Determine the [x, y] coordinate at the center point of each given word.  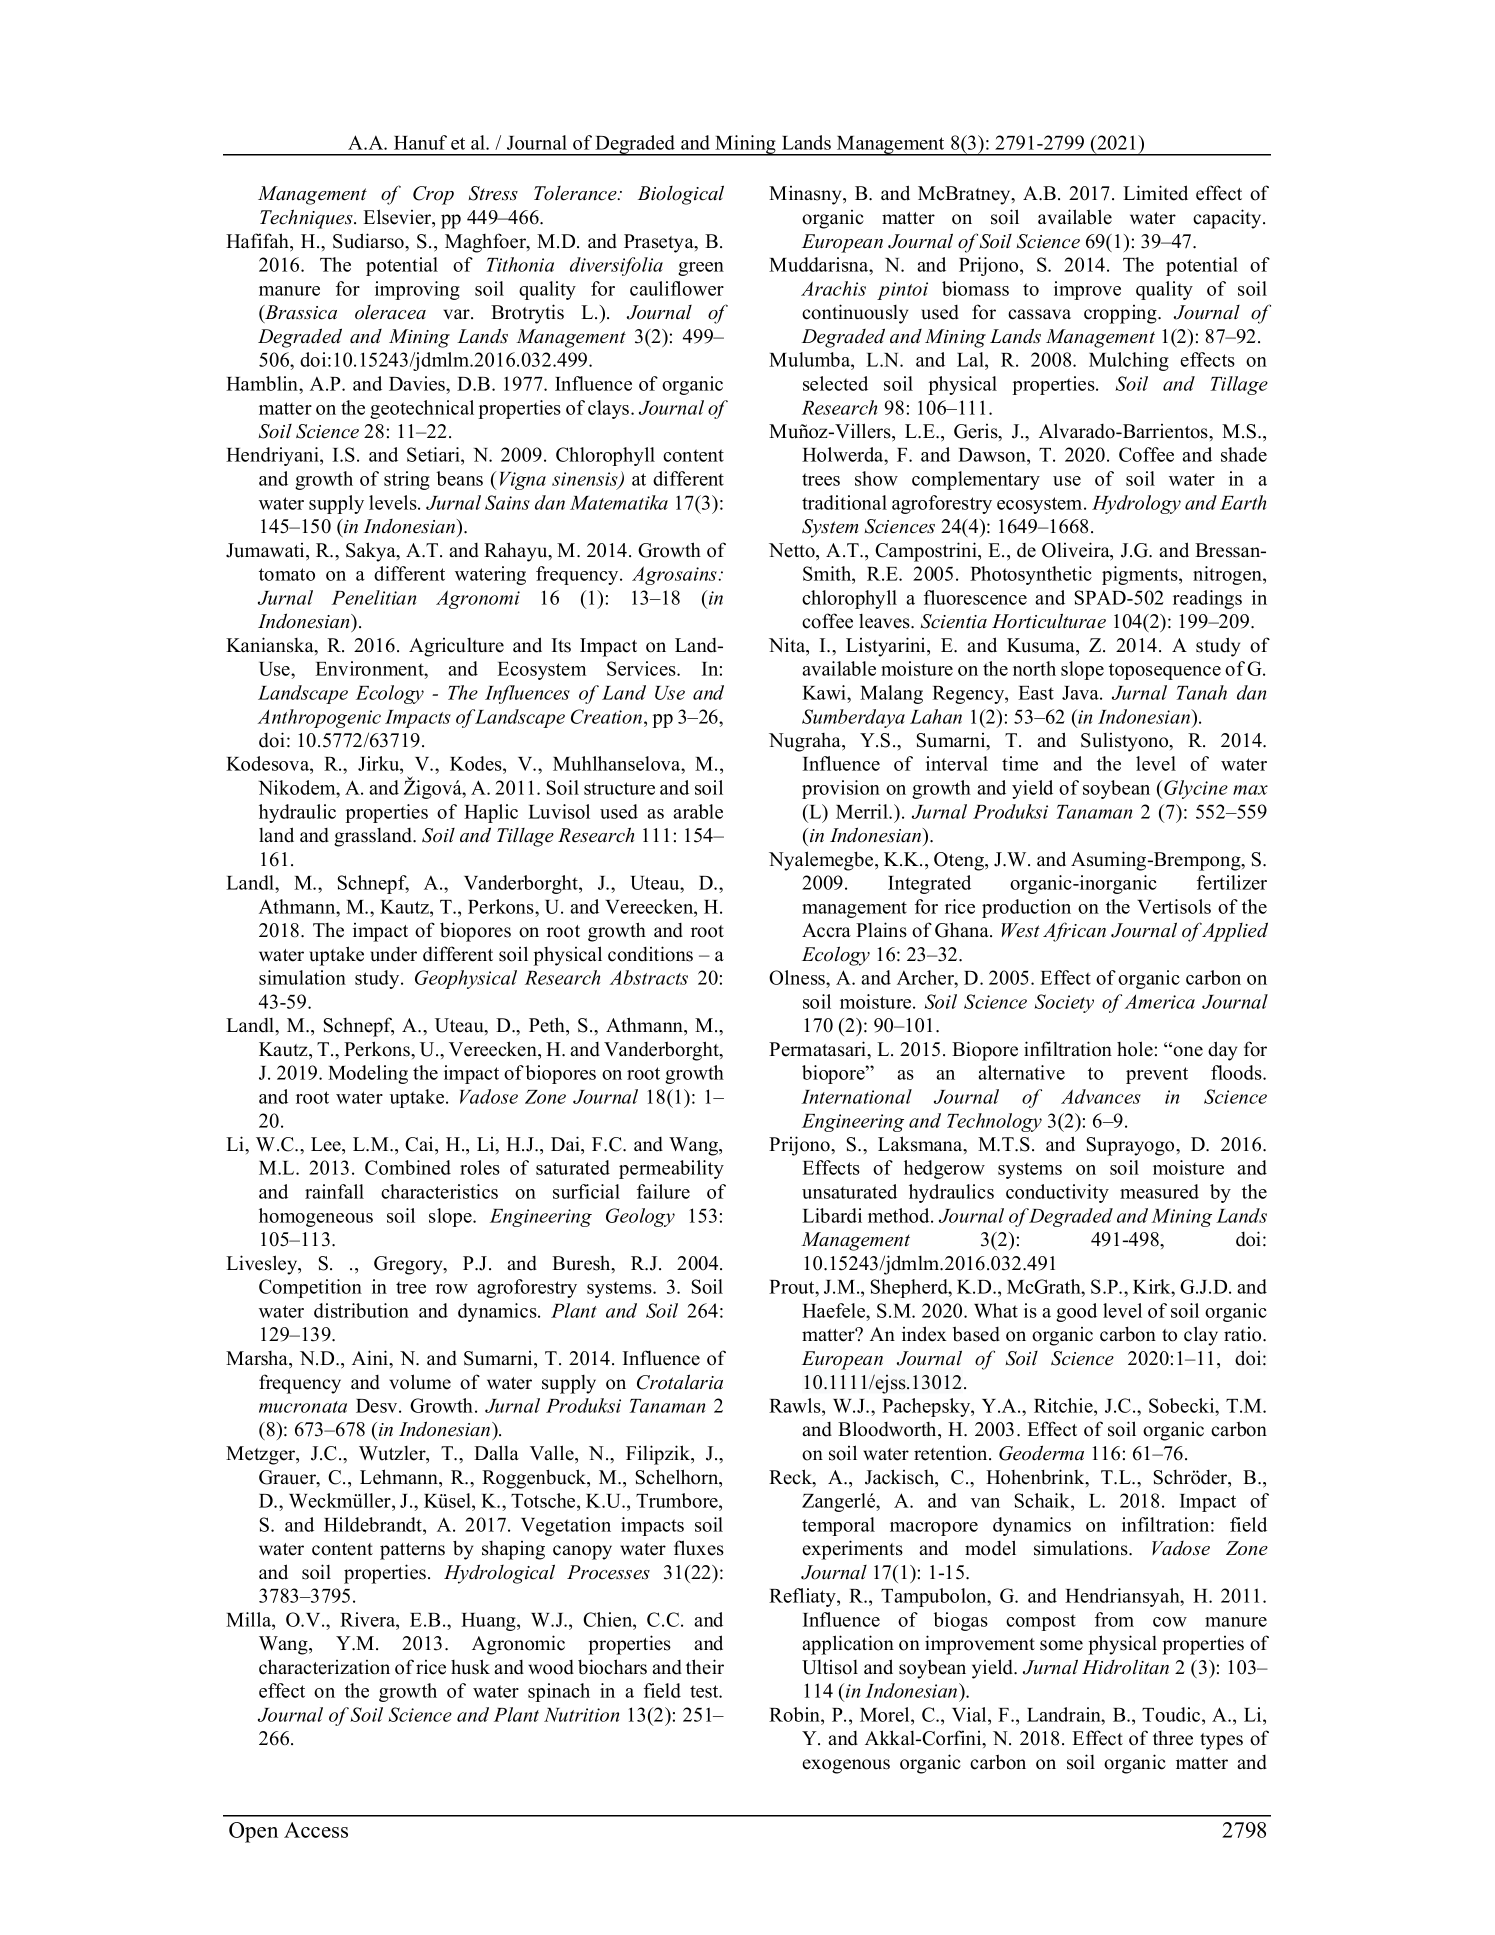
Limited [1155, 193]
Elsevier [398, 218]
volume [420, 1382]
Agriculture [456, 647]
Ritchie [1064, 1405]
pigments [1141, 575]
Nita [788, 646]
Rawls [796, 1405]
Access [316, 1830]
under [393, 954]
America [1160, 1002]
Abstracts [649, 977]
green [701, 269]
